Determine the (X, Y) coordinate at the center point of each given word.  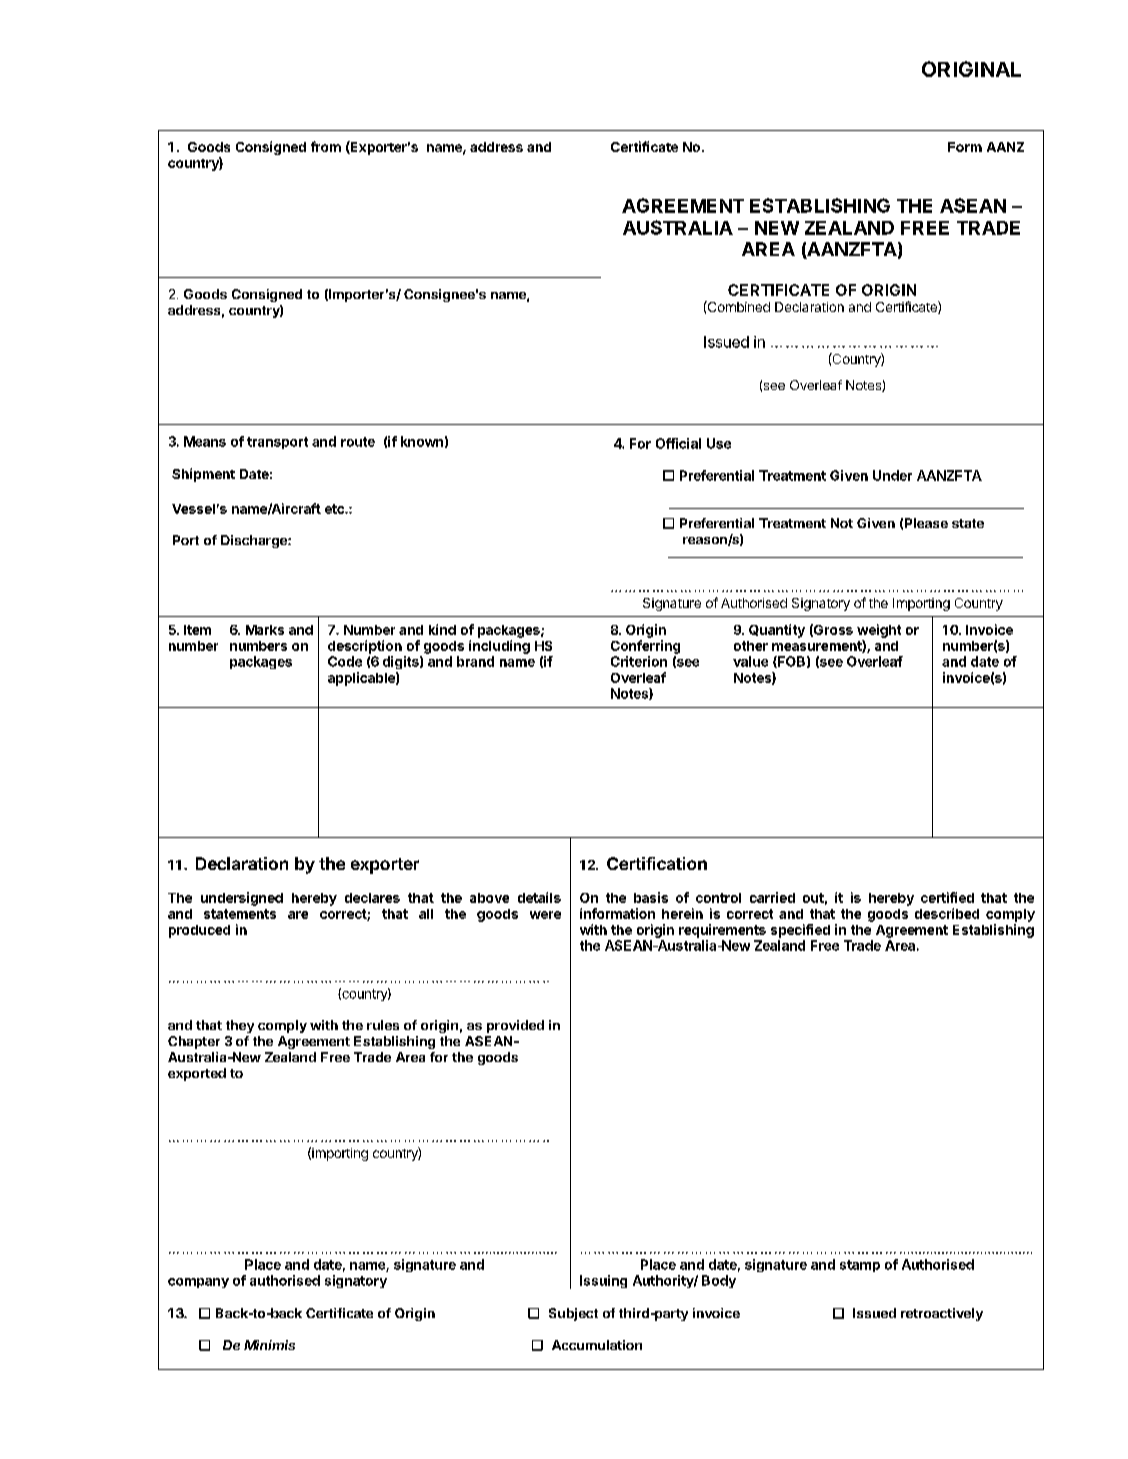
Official (678, 443)
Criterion (639, 661)
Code (345, 661)
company (198, 1283)
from (326, 146)
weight (879, 631)
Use (719, 443)
